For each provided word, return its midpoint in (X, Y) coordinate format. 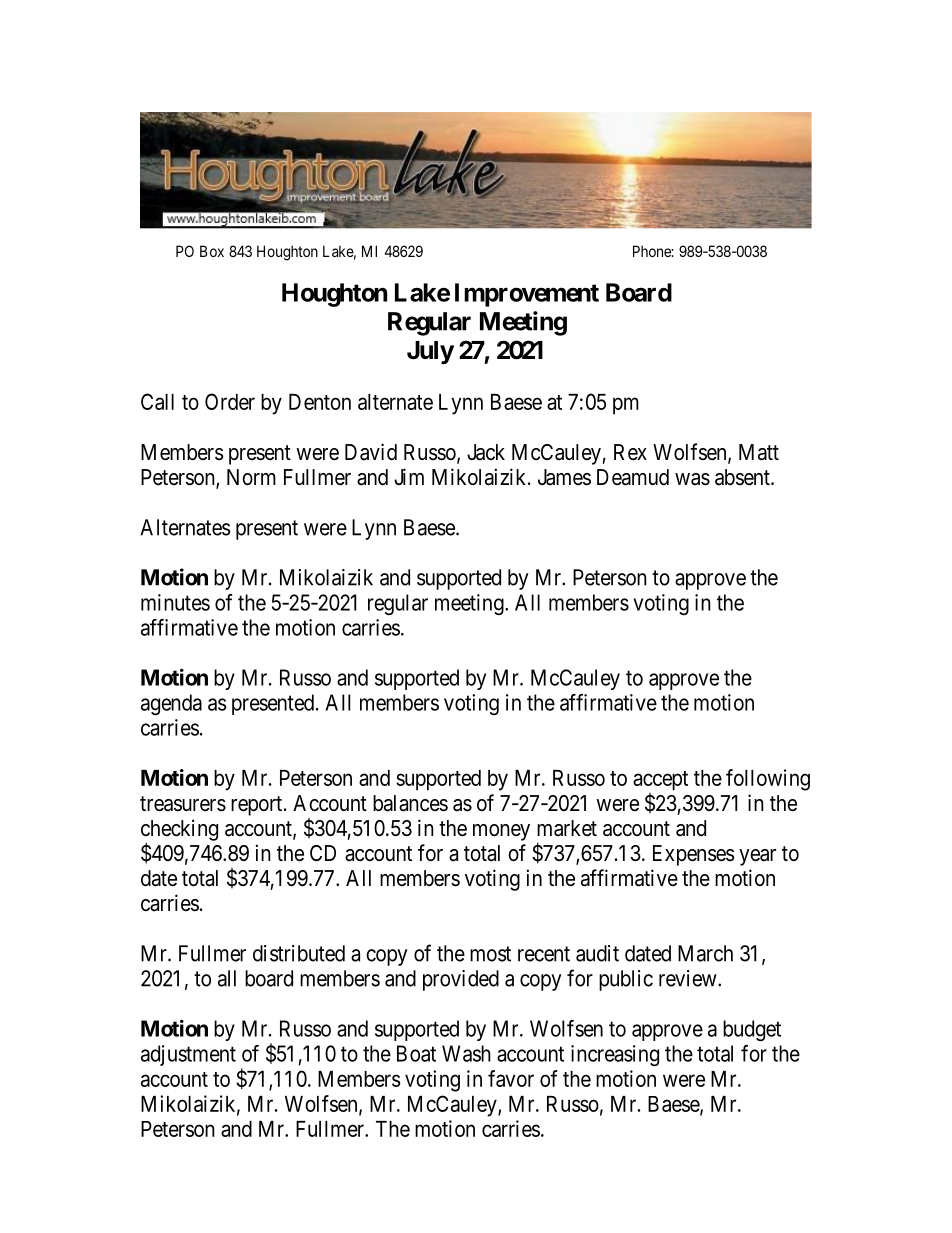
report (258, 806)
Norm (251, 477)
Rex (630, 452)
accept (660, 781)
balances (410, 803)
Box (212, 251)
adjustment (188, 1055)
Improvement (527, 295)
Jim (409, 476)
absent (743, 477)
